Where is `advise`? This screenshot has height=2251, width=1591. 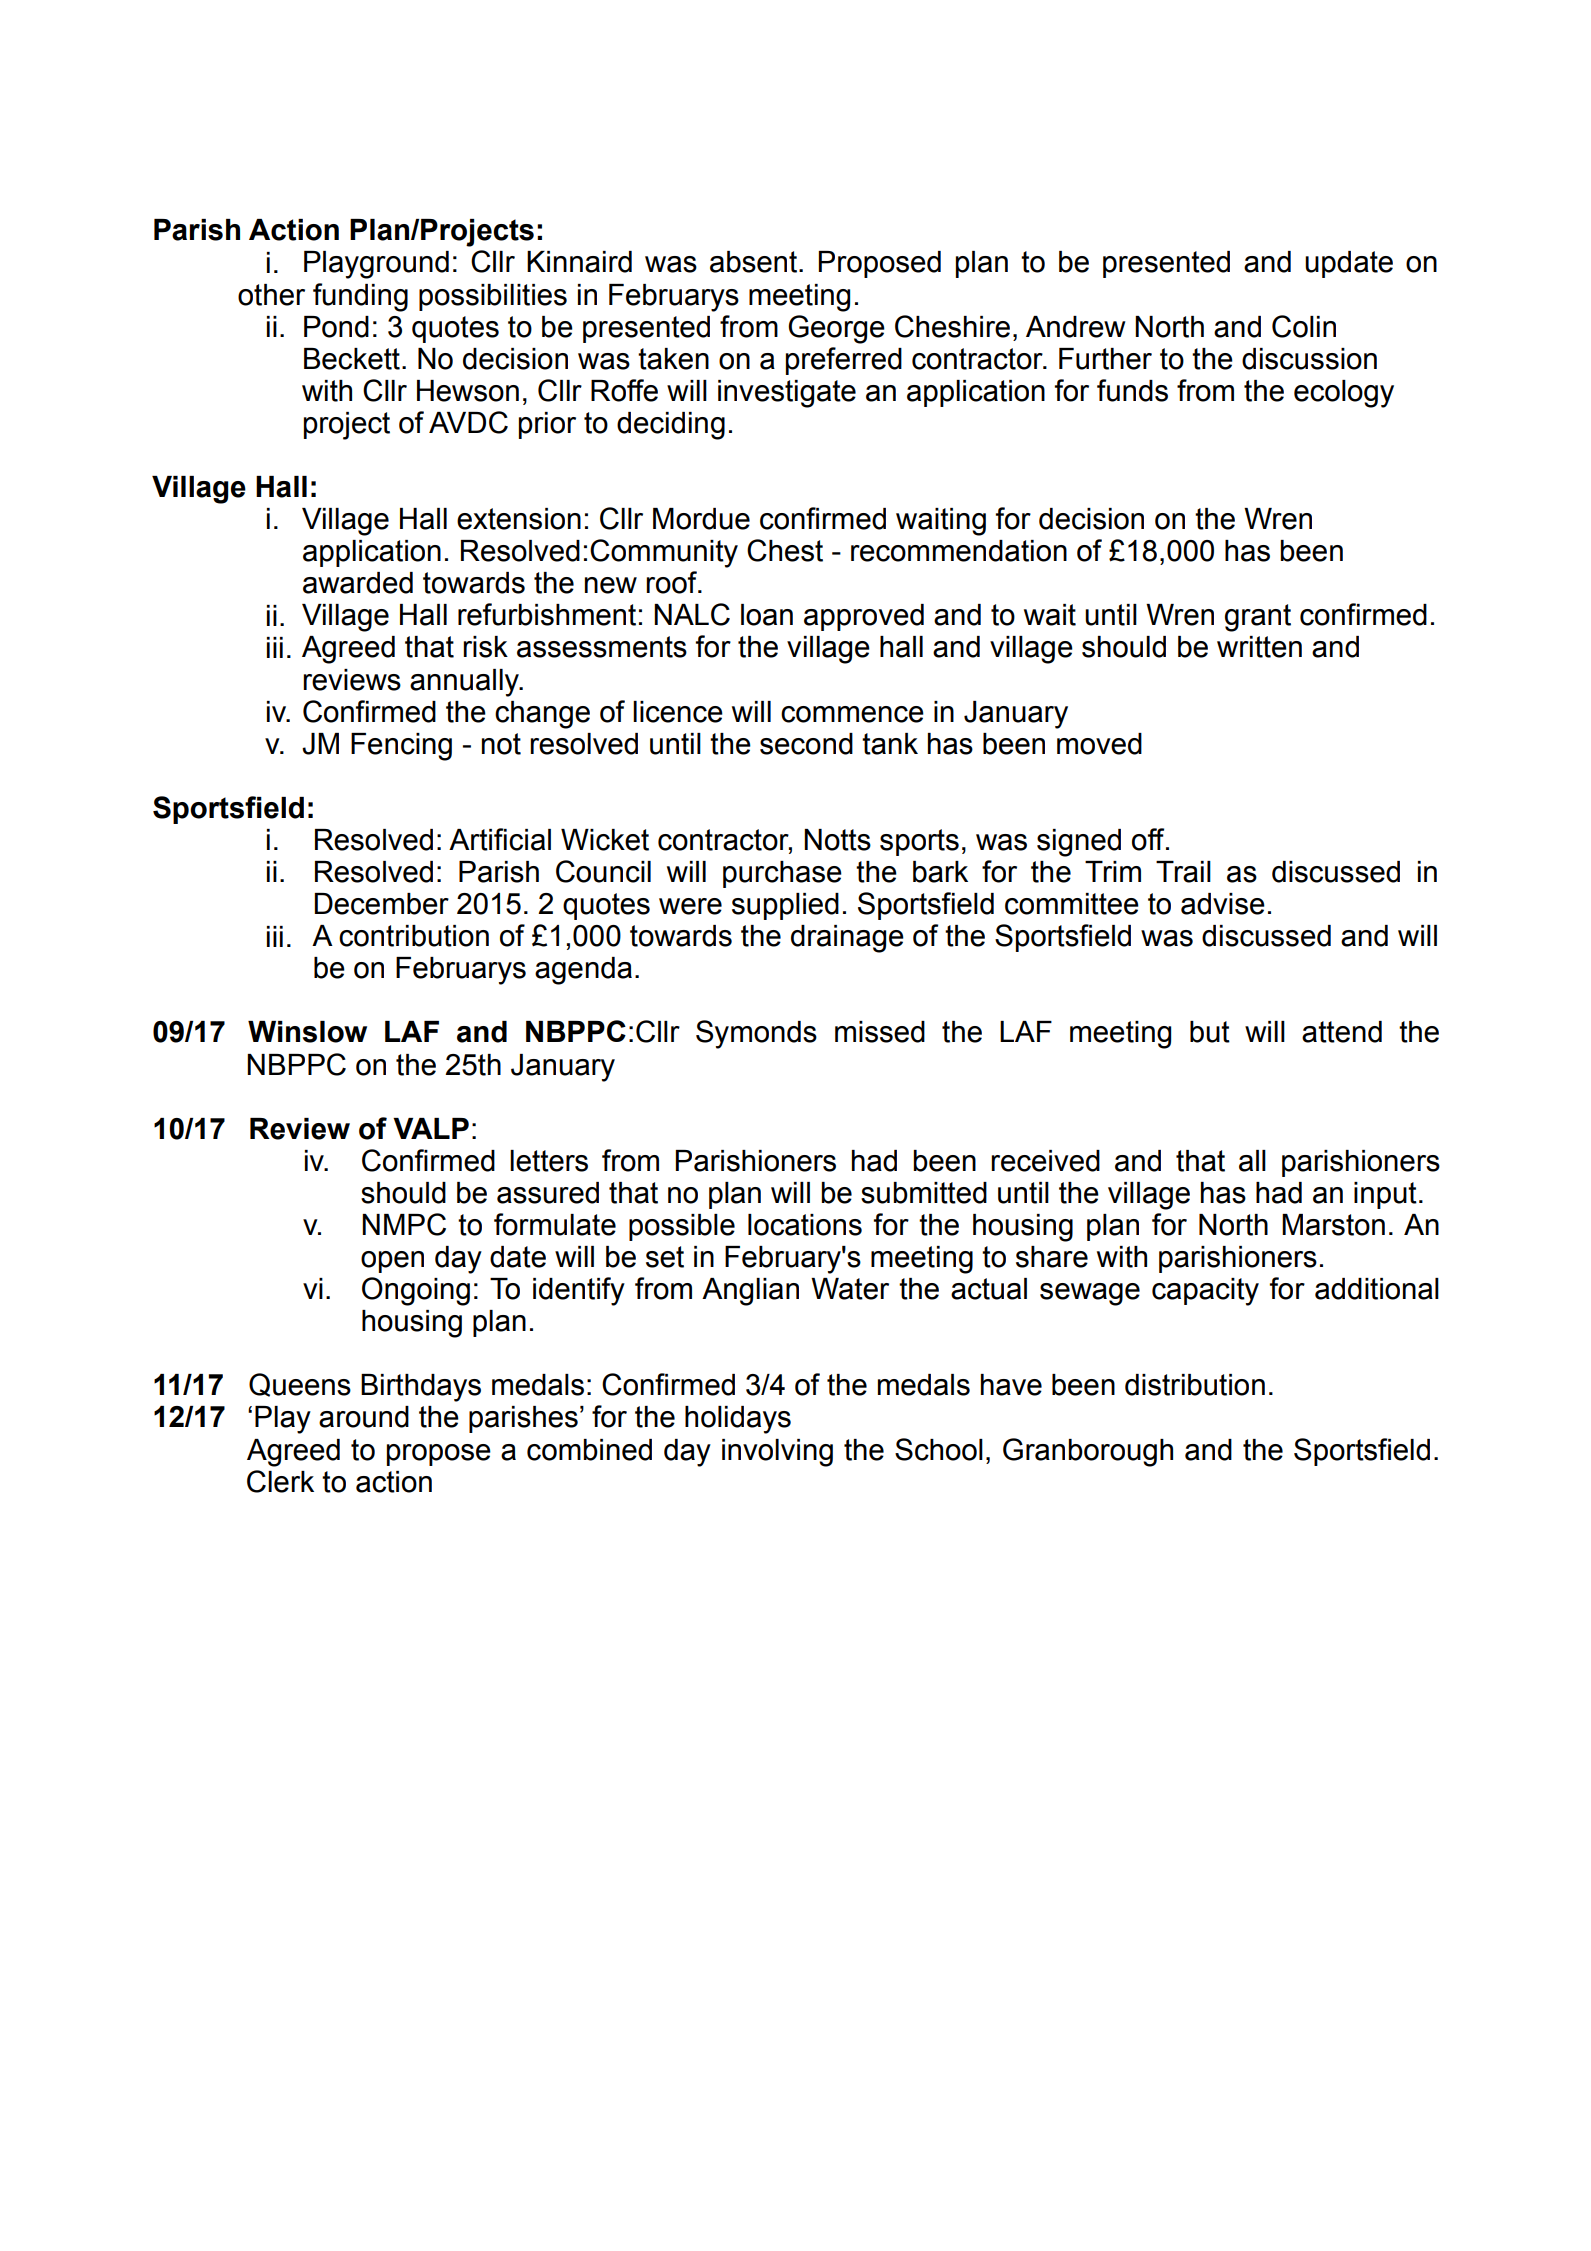 advise is located at coordinates (1223, 904).
